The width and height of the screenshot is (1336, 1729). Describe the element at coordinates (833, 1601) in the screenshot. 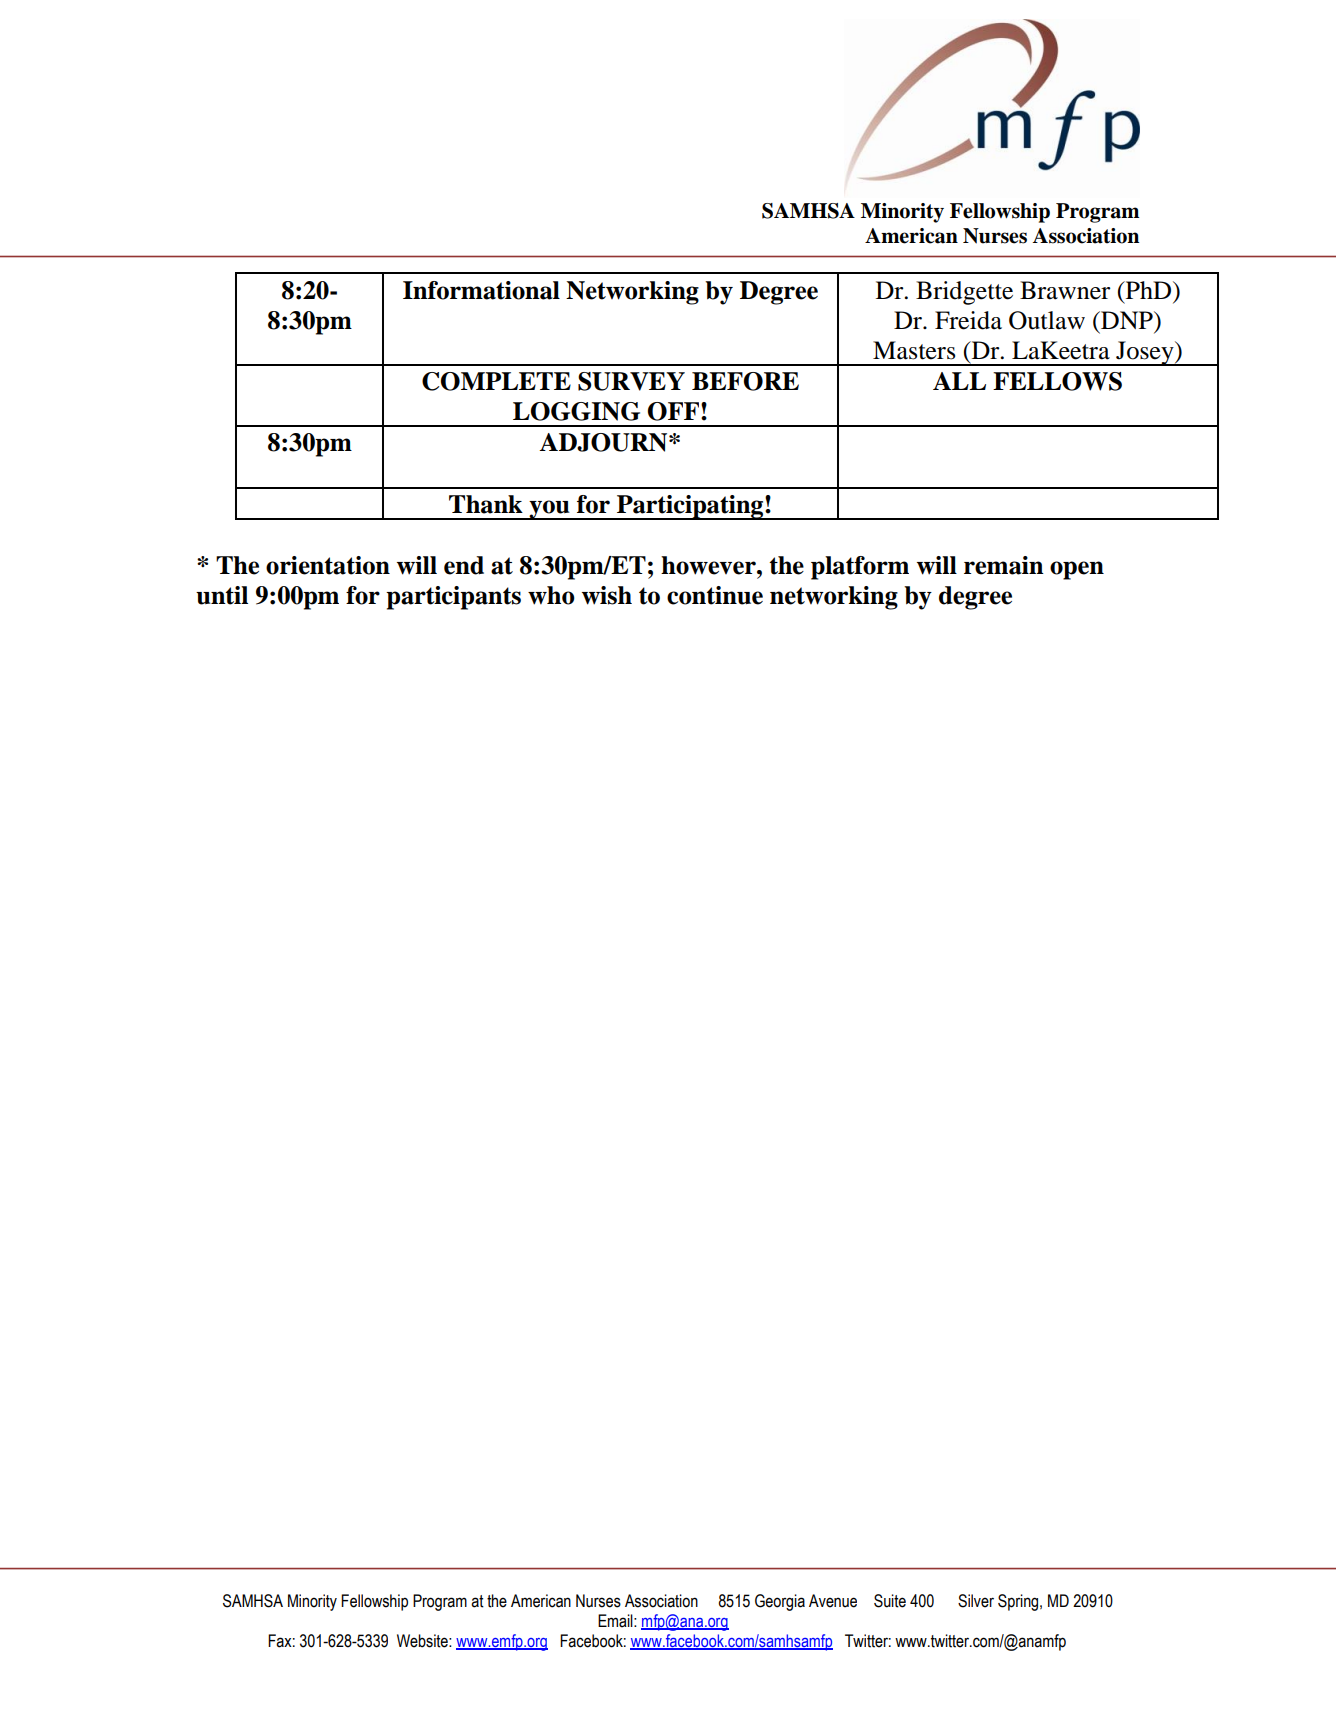

I see `Avenue` at that location.
